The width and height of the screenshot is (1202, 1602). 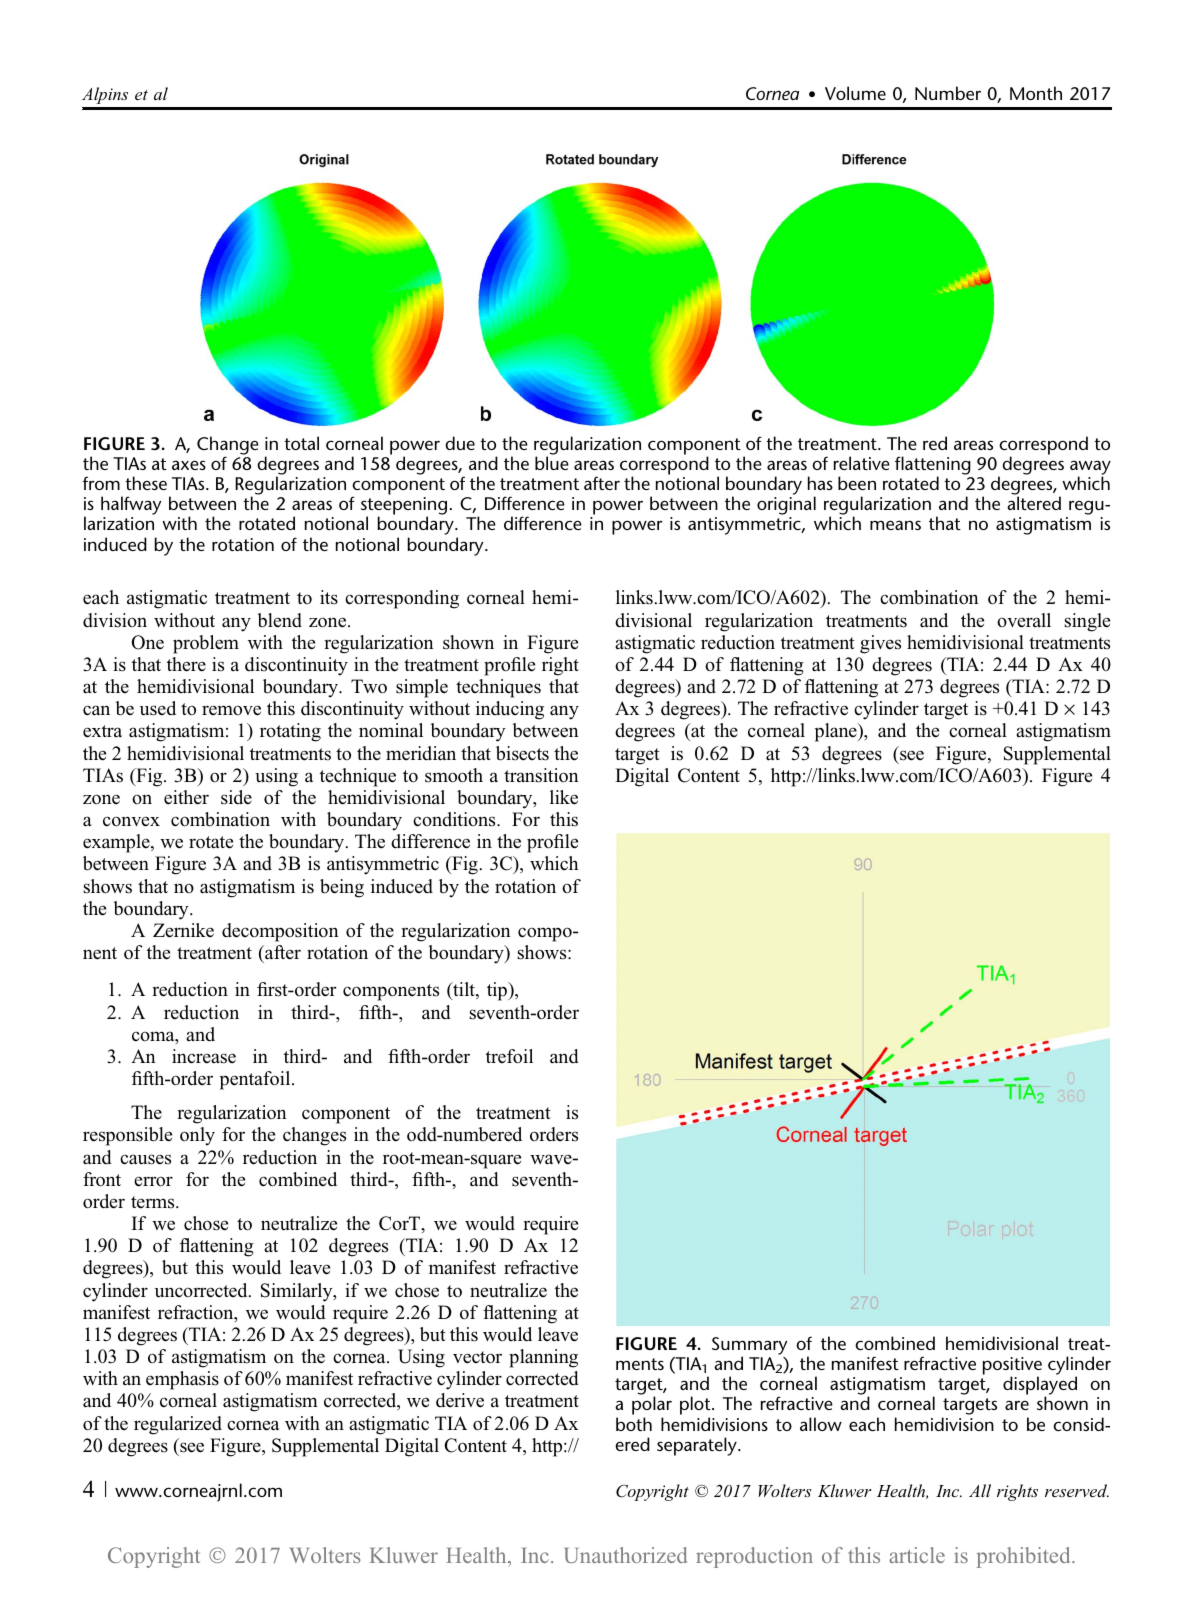 What do you see at coordinates (301, 443) in the screenshot?
I see `total` at bounding box center [301, 443].
